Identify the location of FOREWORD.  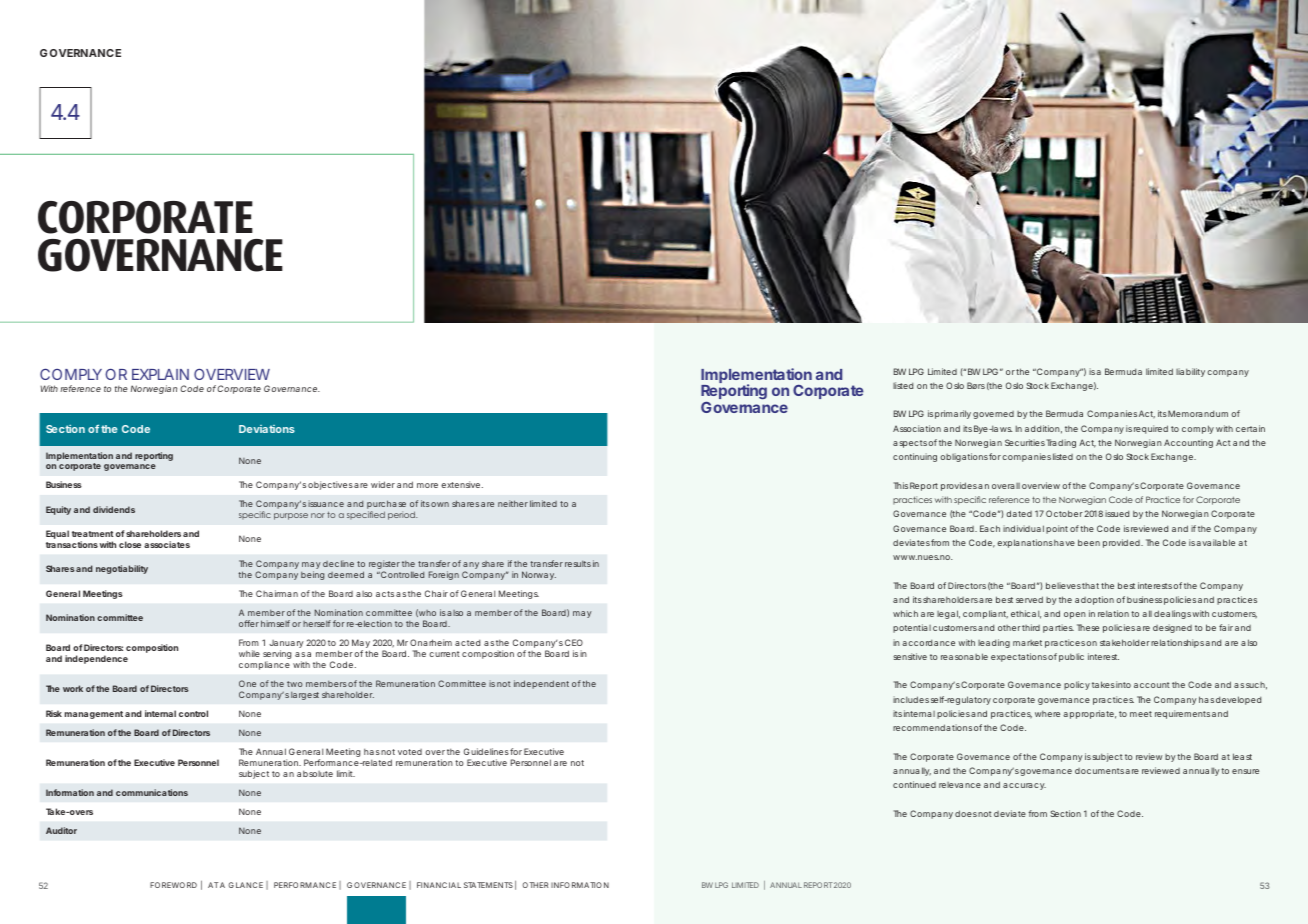
(173, 885).
